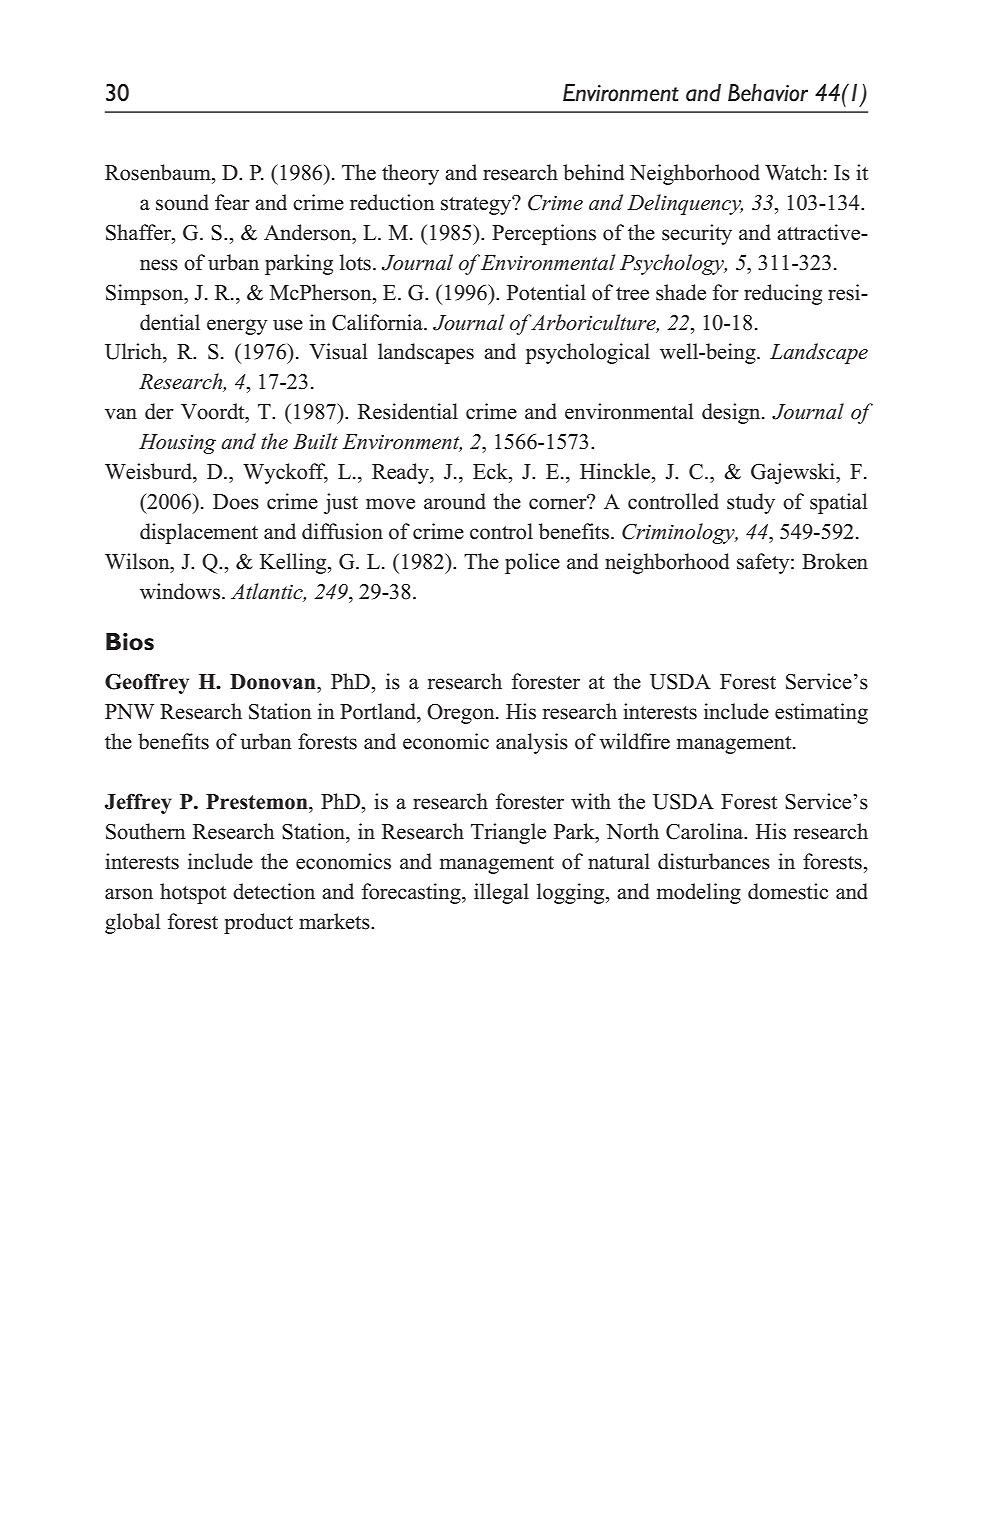 This screenshot has width=988, height=1528. Describe the element at coordinates (821, 713) in the screenshot. I see `estimating` at that location.
